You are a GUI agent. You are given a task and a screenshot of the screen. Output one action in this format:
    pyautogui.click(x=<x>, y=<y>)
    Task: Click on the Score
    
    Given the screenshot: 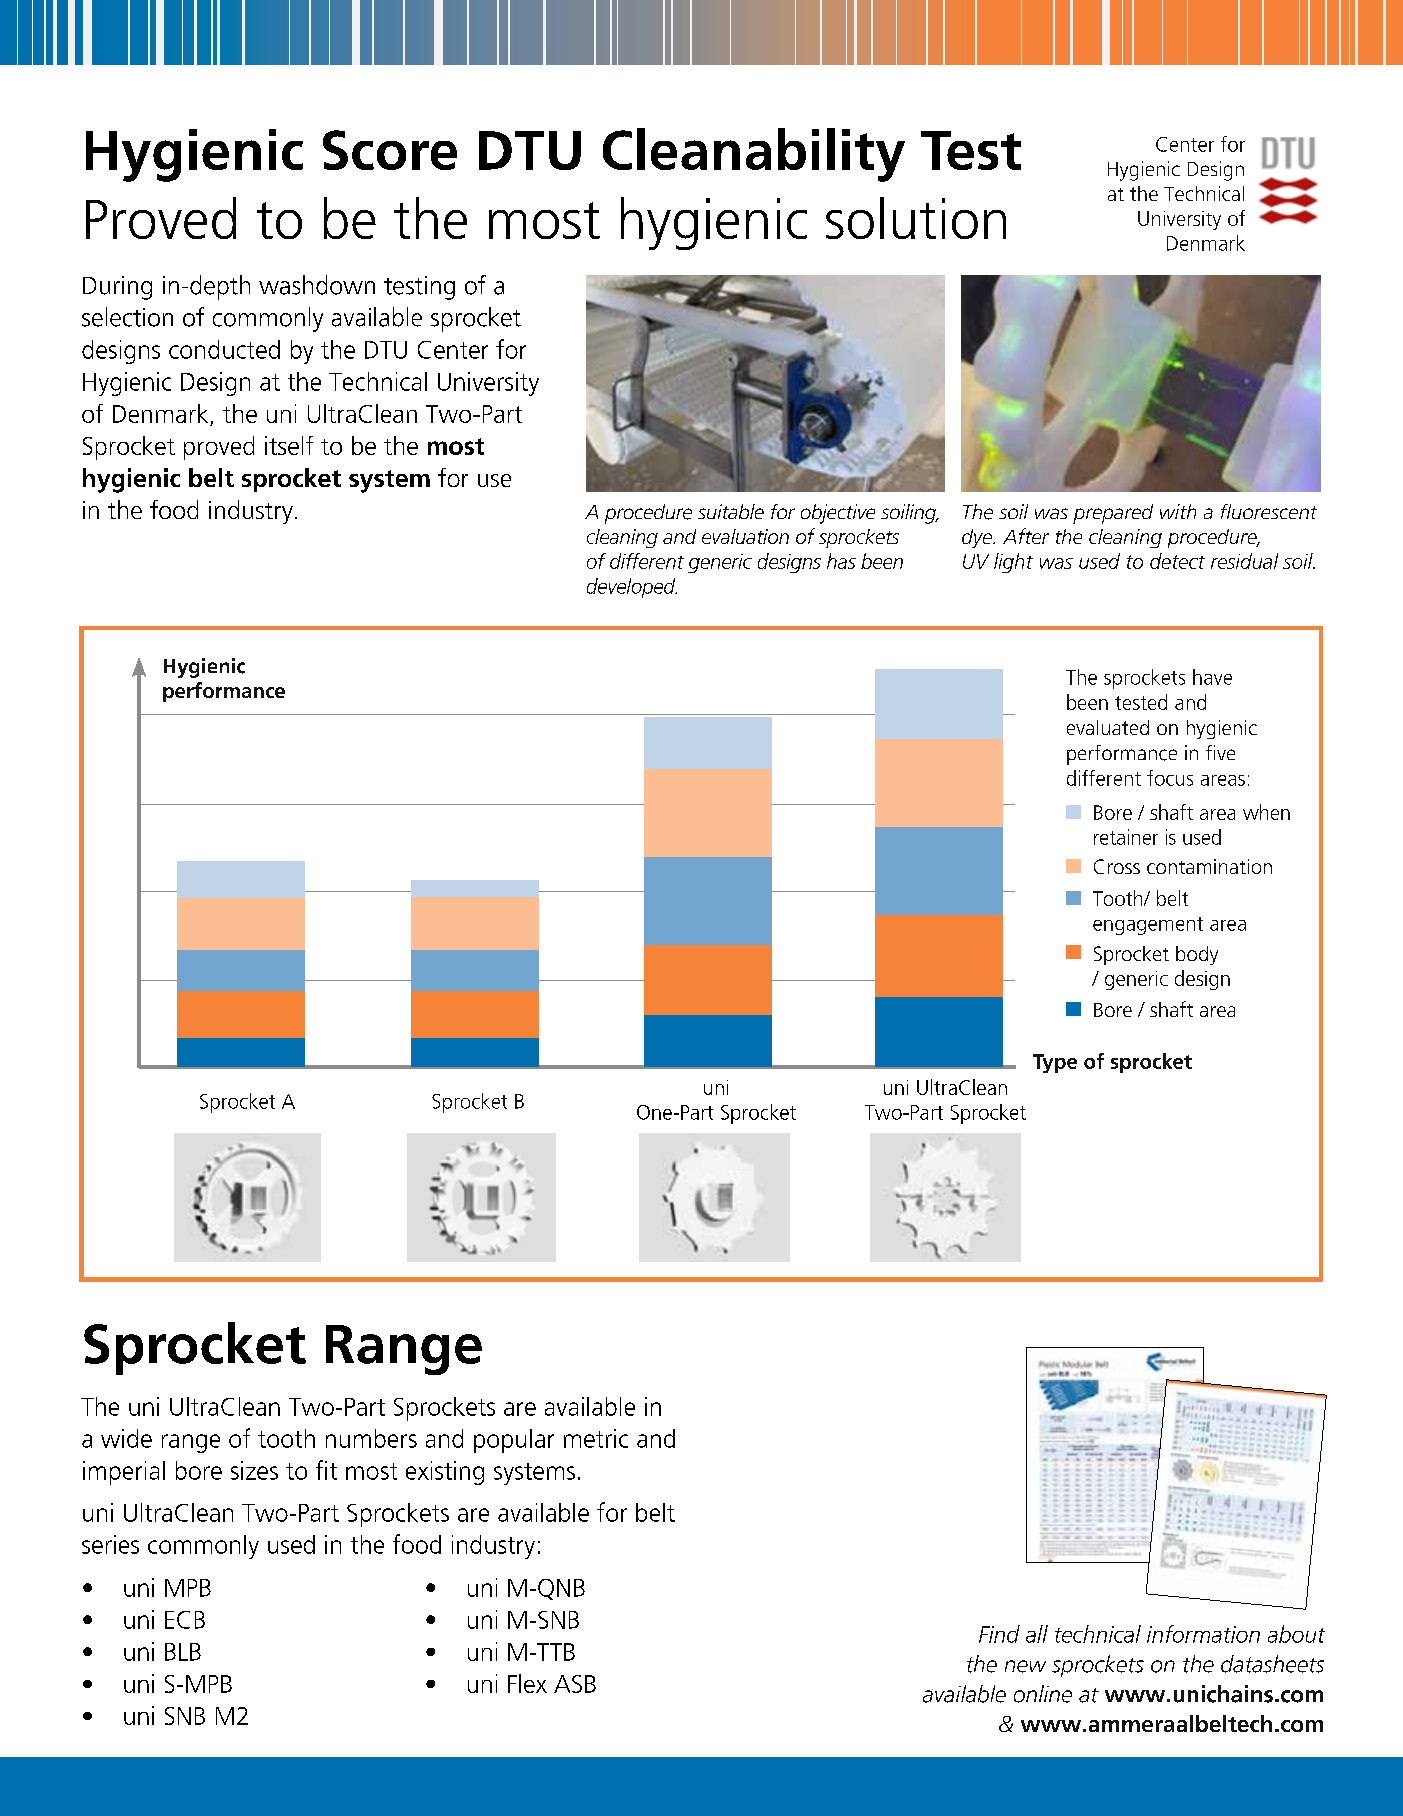 What is the action you would take?
    pyautogui.click(x=390, y=150)
